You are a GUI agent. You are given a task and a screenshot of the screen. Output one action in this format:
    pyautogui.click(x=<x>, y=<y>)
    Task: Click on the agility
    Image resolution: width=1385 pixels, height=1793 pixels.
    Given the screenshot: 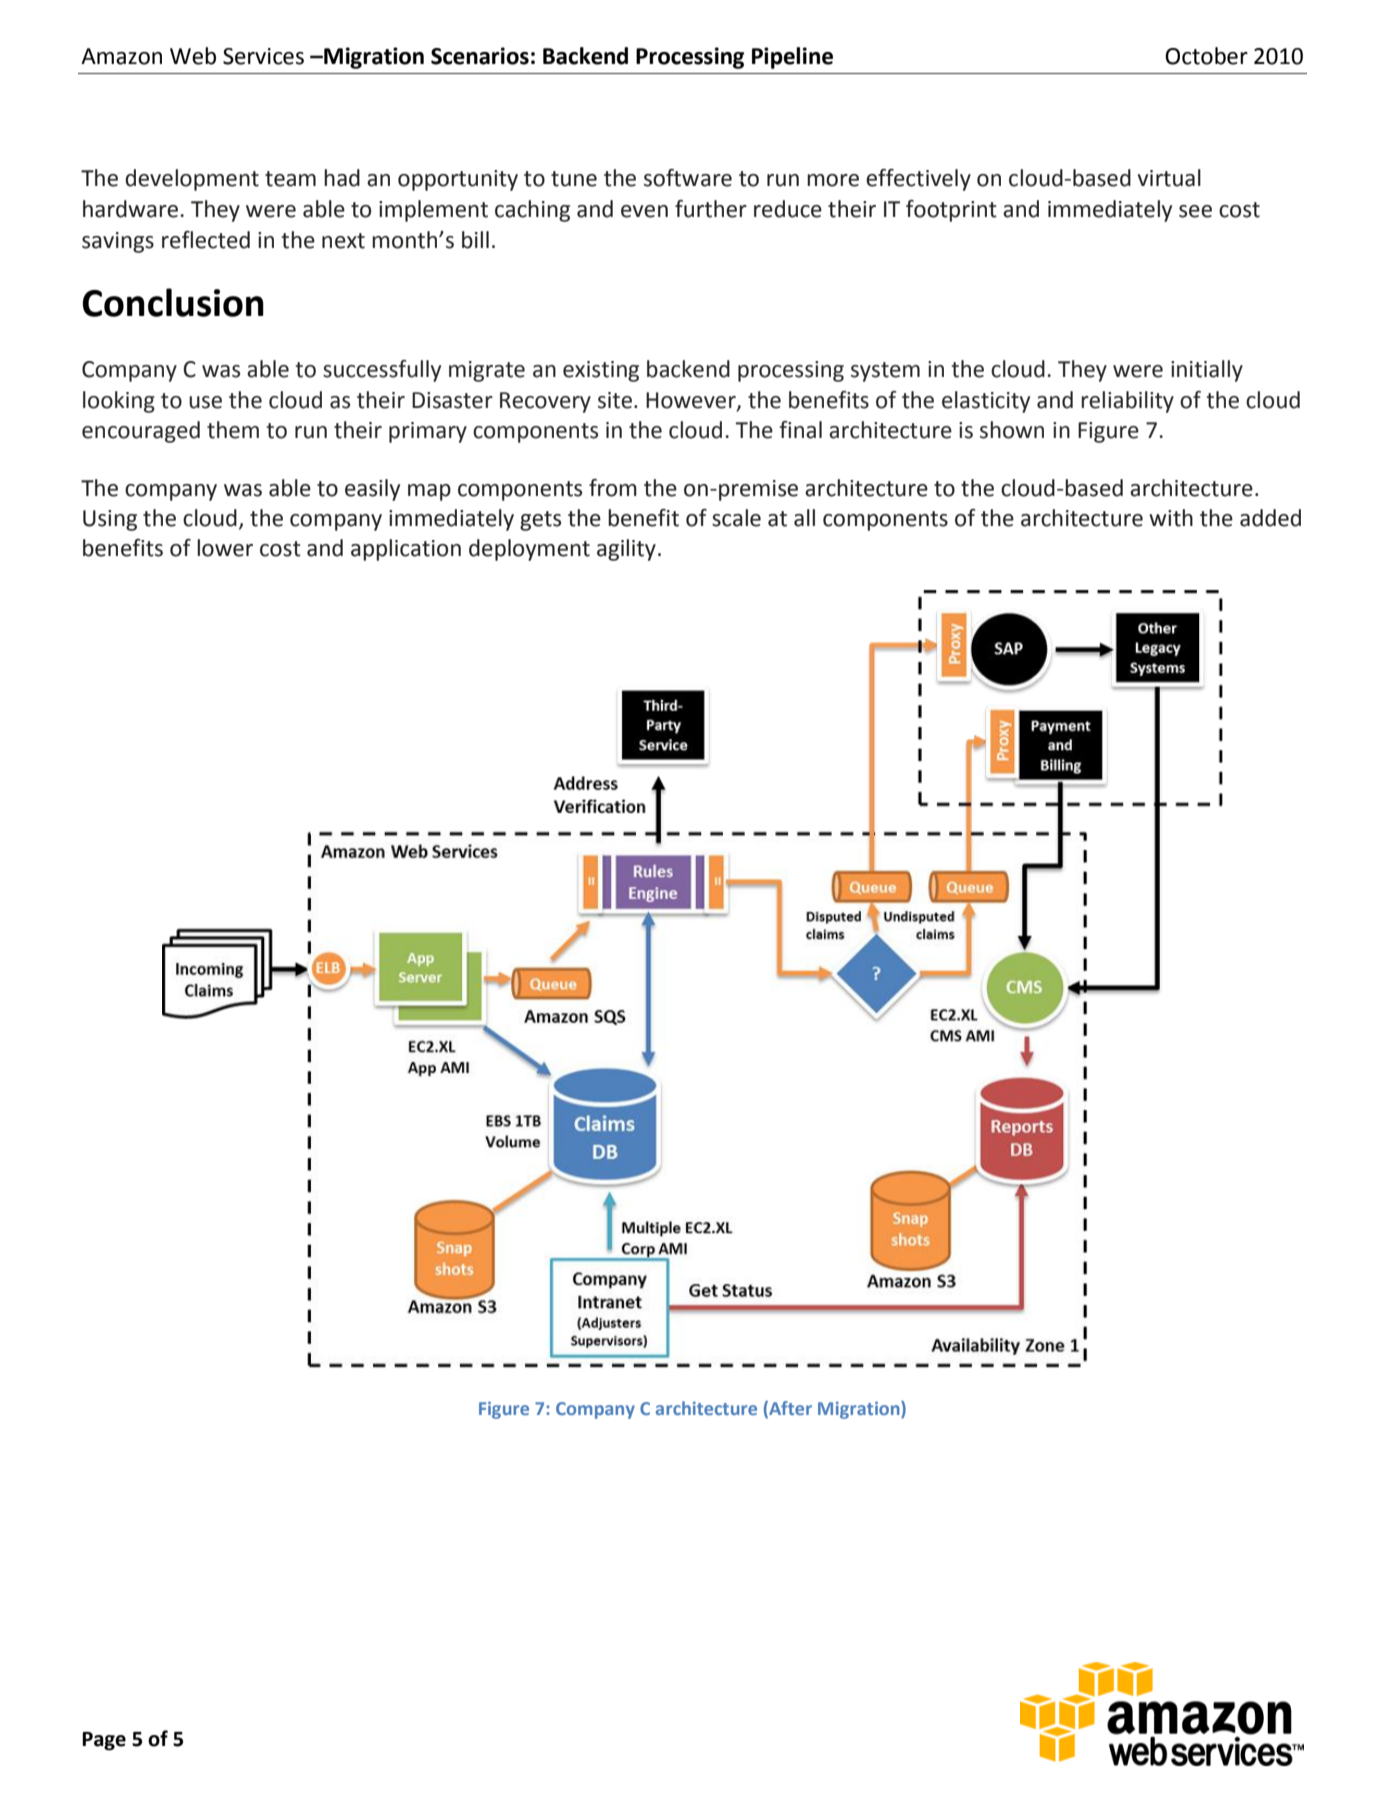 What is the action you would take?
    pyautogui.click(x=626, y=550)
